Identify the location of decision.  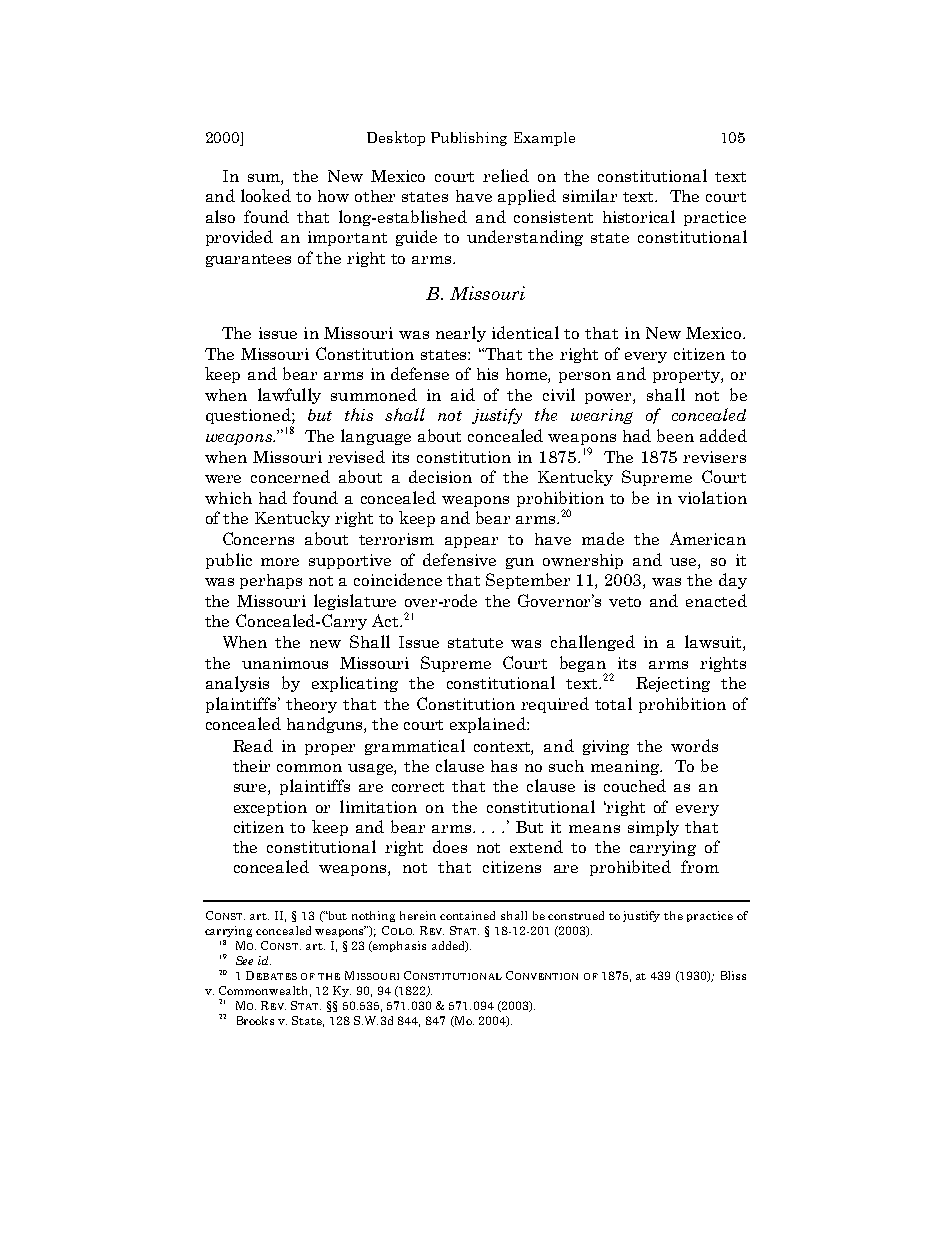
(440, 476).
